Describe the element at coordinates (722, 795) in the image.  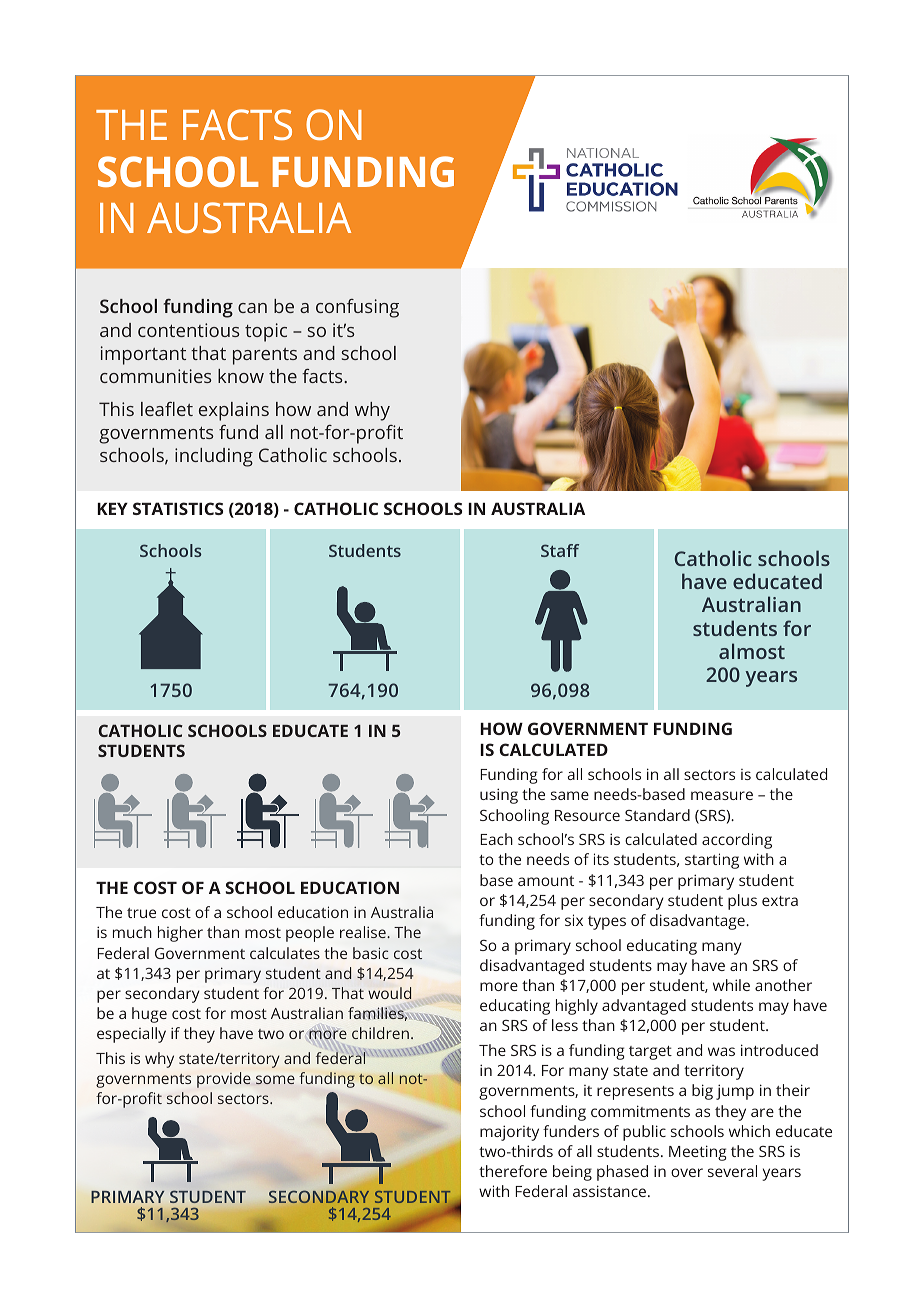
I see `measure` at that location.
